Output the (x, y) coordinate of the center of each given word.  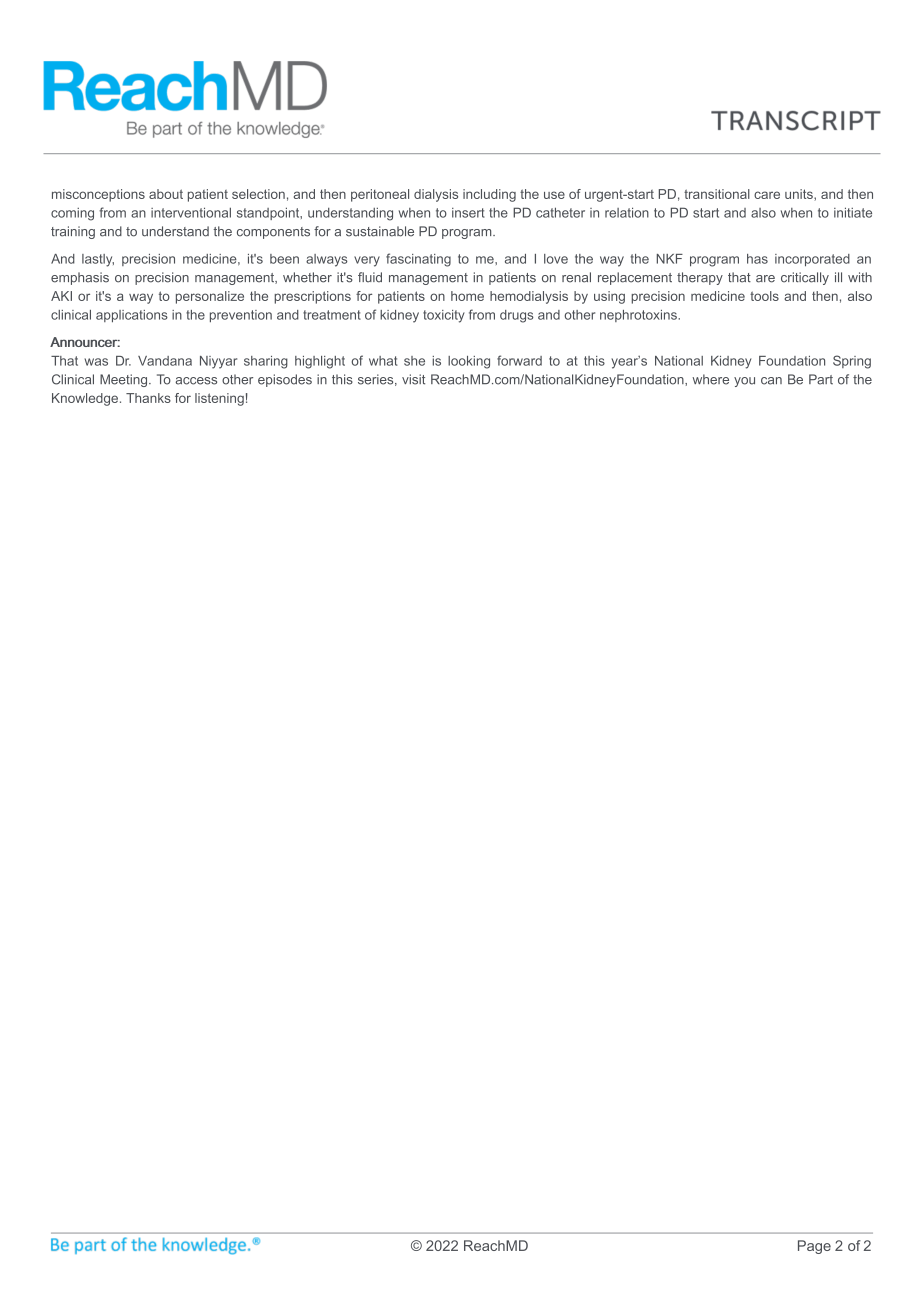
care (767, 195)
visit (413, 379)
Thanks (148, 398)
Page (814, 1247)
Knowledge (85, 399)
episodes (285, 380)
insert (468, 213)
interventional (191, 212)
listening (219, 399)
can (771, 381)
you (744, 382)
